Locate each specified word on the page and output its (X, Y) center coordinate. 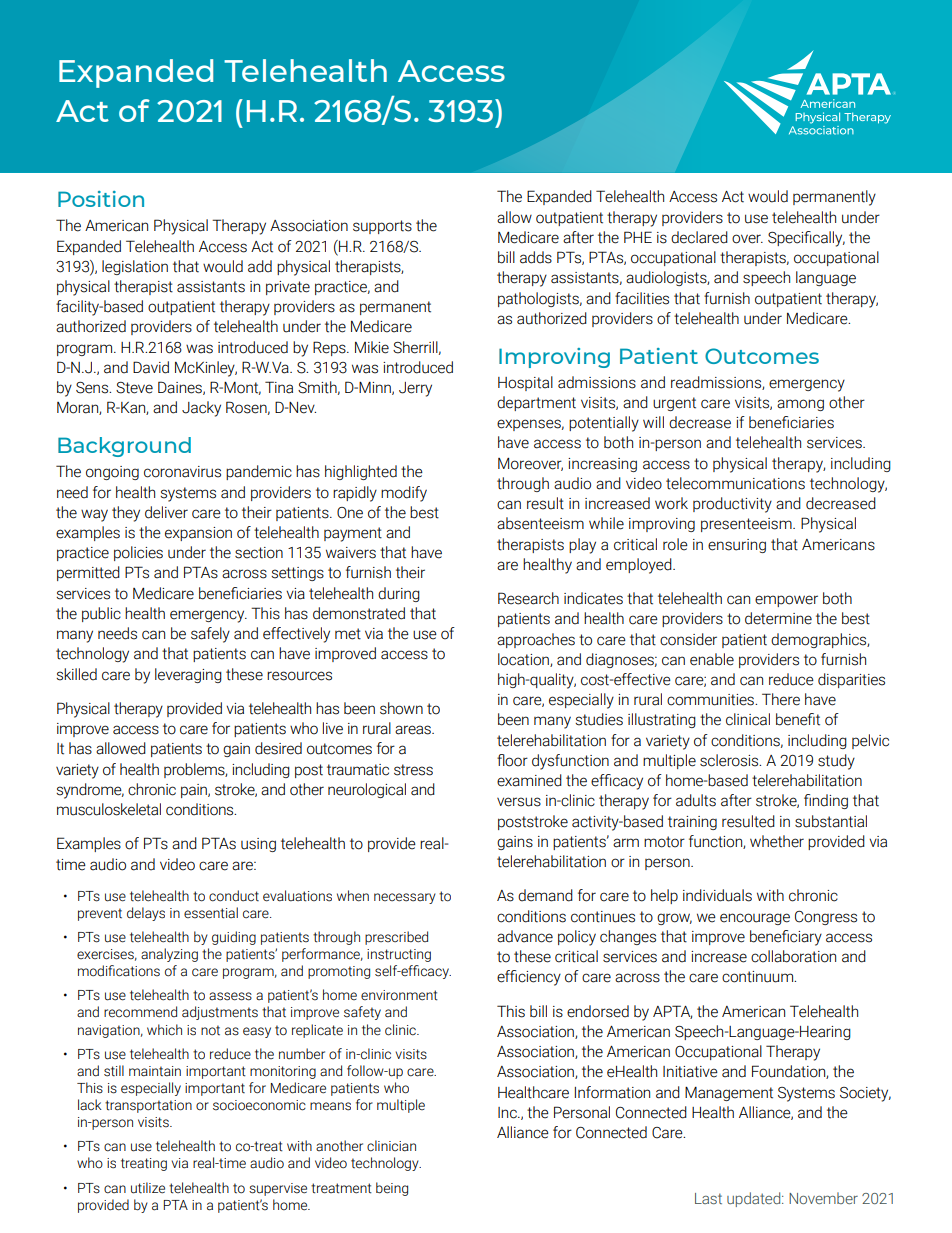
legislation (135, 267)
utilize (148, 1188)
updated (755, 1199)
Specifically (806, 239)
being (392, 1189)
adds (536, 257)
